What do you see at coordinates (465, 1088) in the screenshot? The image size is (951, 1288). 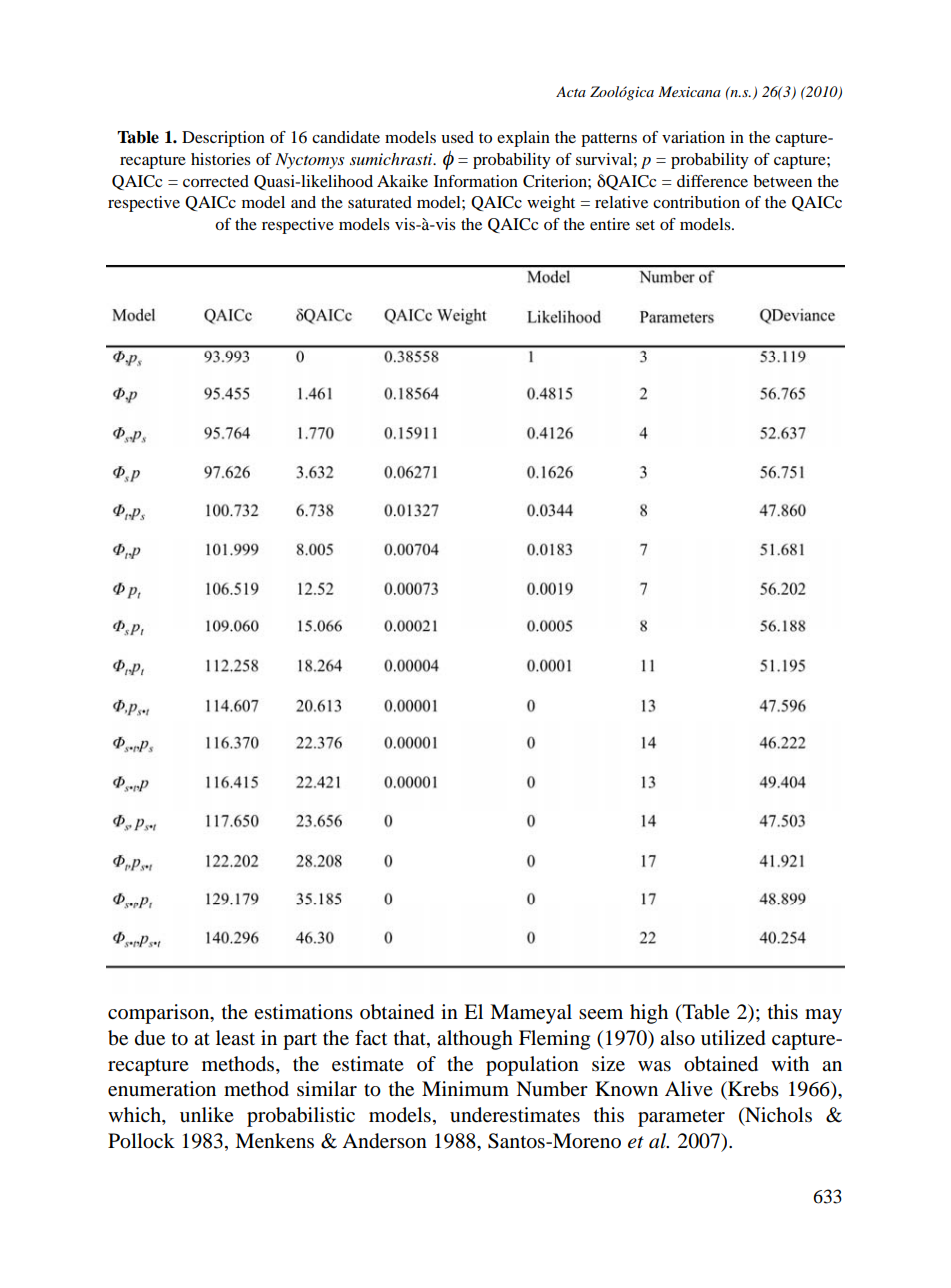 I see `Minimum` at bounding box center [465, 1088].
